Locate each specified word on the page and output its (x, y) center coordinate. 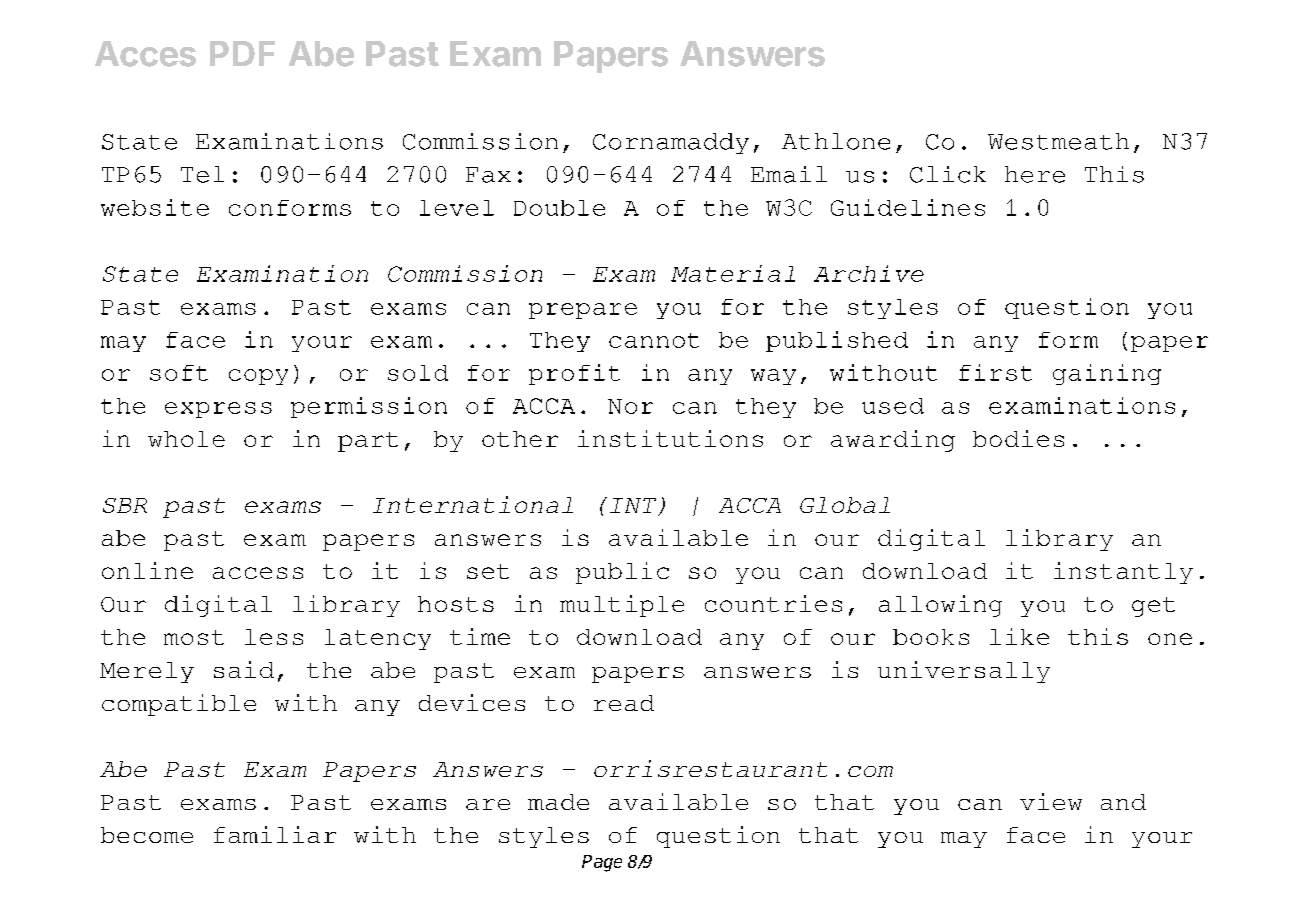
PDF (242, 53)
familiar (275, 834)
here (1035, 174)
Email (789, 174)
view (1051, 801)
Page (602, 863)
